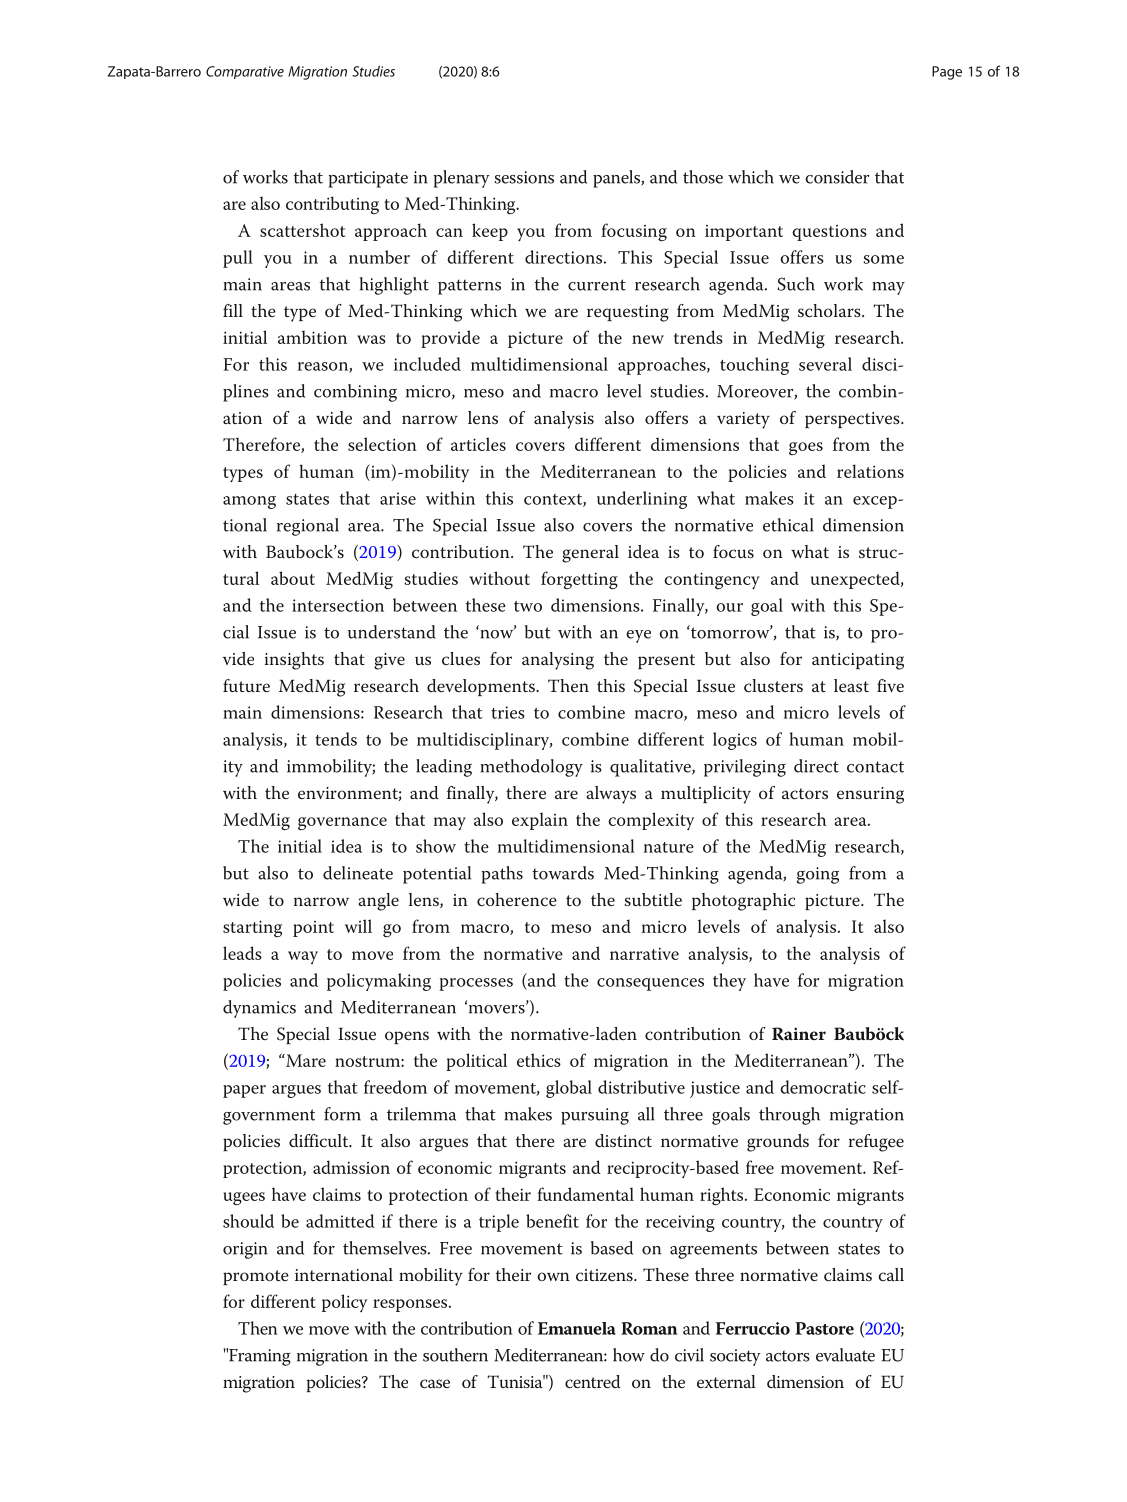 The image size is (1127, 1502). Describe the element at coordinates (590, 554) in the image. I see `general` at that location.
